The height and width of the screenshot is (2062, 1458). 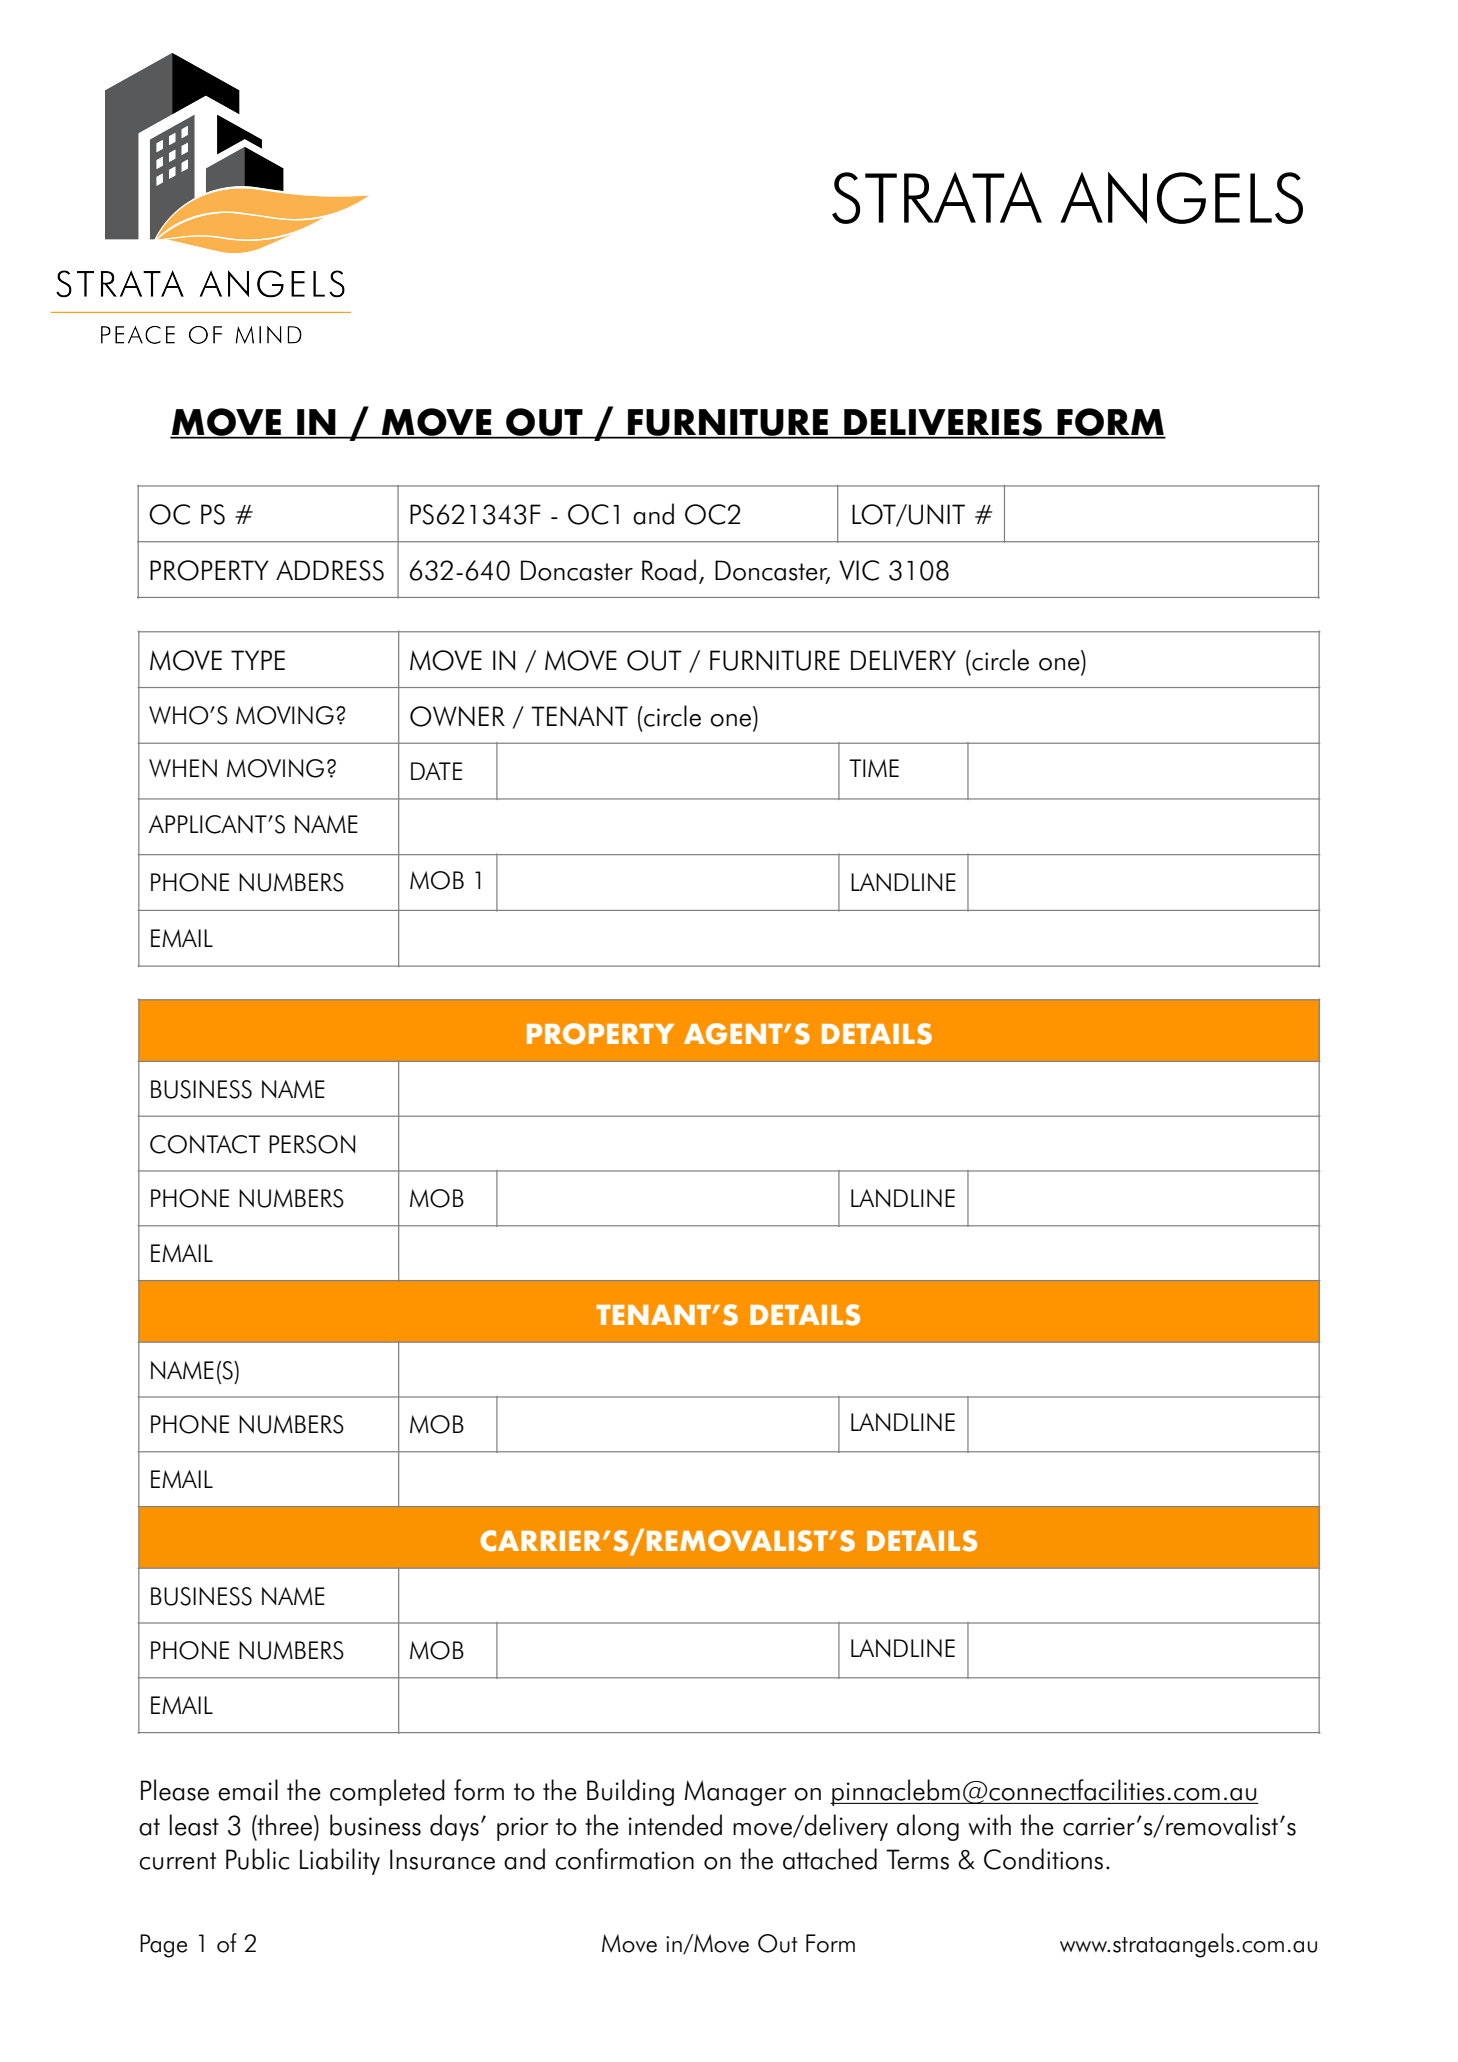 I want to click on WHEN, so click(x=183, y=768).
